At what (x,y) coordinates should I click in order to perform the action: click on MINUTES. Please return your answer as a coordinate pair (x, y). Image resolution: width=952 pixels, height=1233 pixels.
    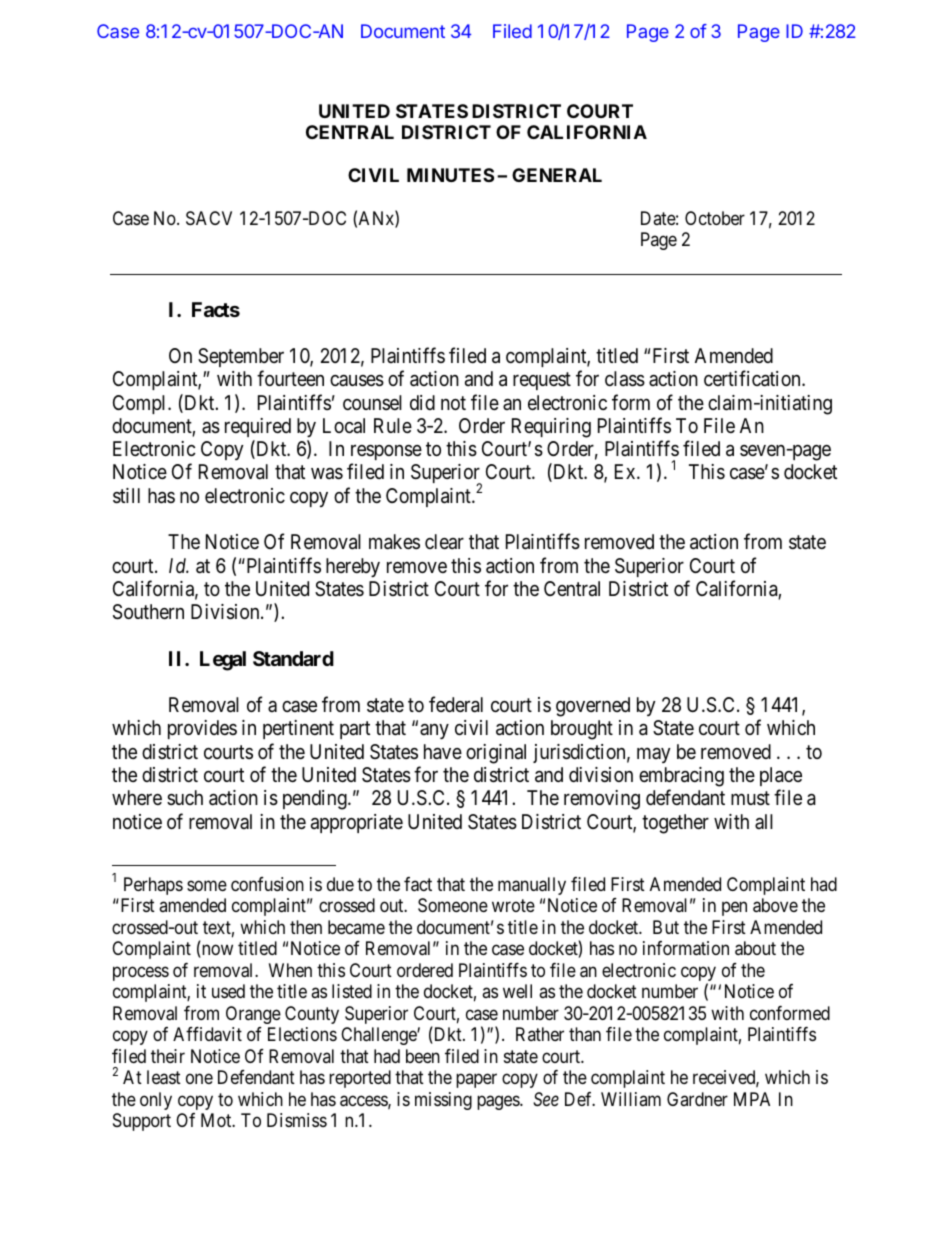
    Looking at the image, I should click on (450, 175).
